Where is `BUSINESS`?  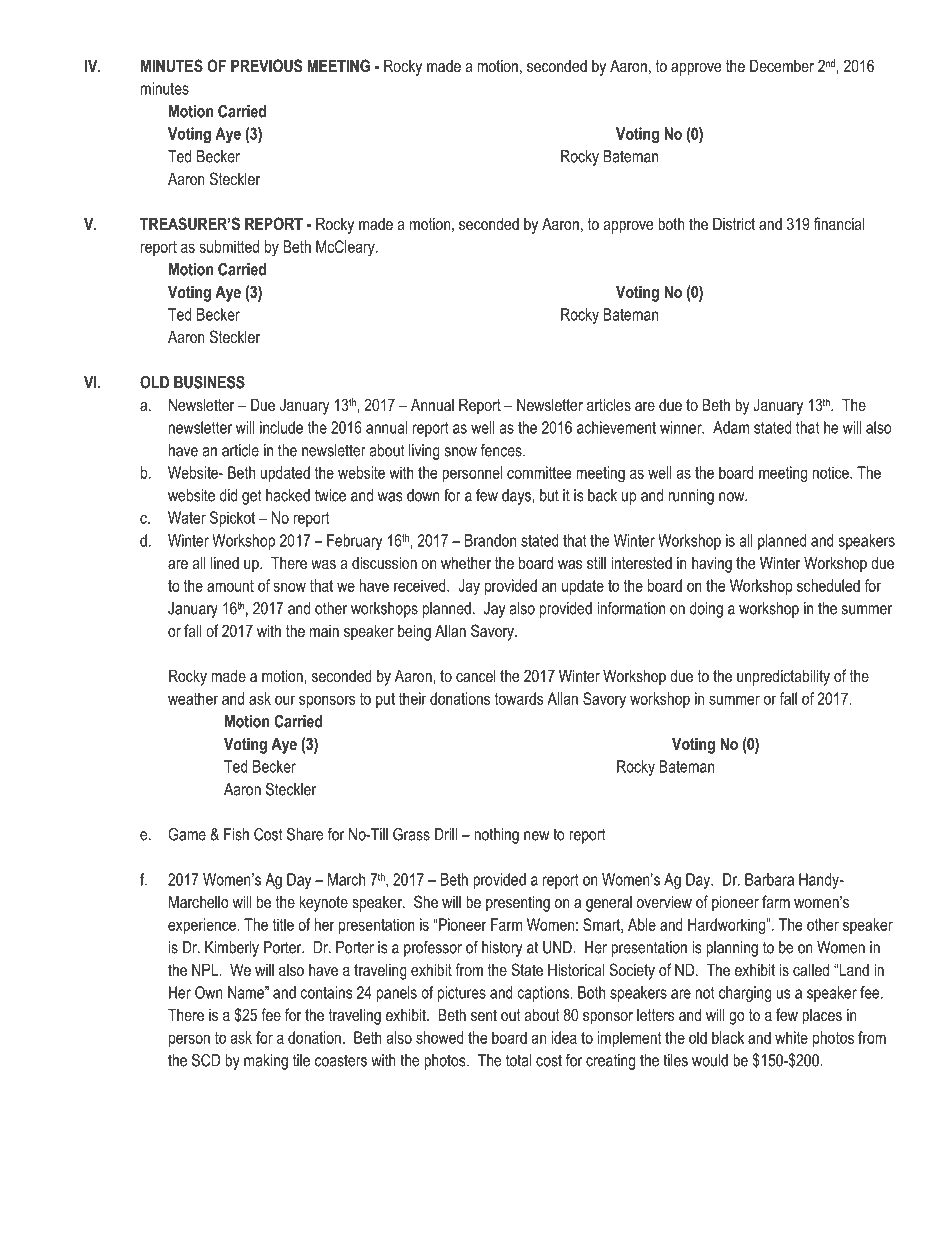 BUSINESS is located at coordinates (209, 382).
